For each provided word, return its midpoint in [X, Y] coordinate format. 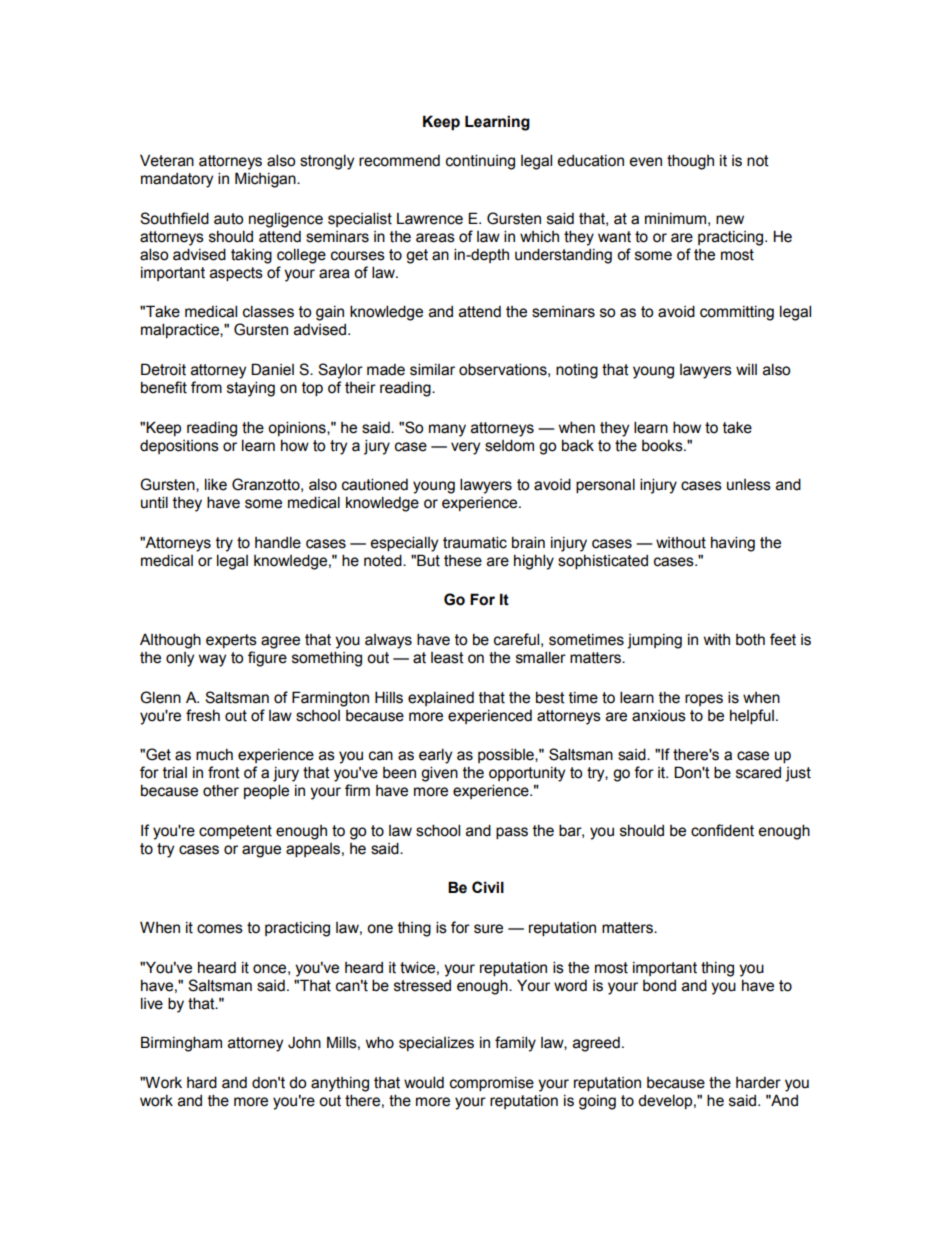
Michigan [266, 180]
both [750, 640]
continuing [480, 162]
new [730, 220]
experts [231, 641]
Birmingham [181, 1044]
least [447, 658]
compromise [492, 1084]
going [597, 1102]
